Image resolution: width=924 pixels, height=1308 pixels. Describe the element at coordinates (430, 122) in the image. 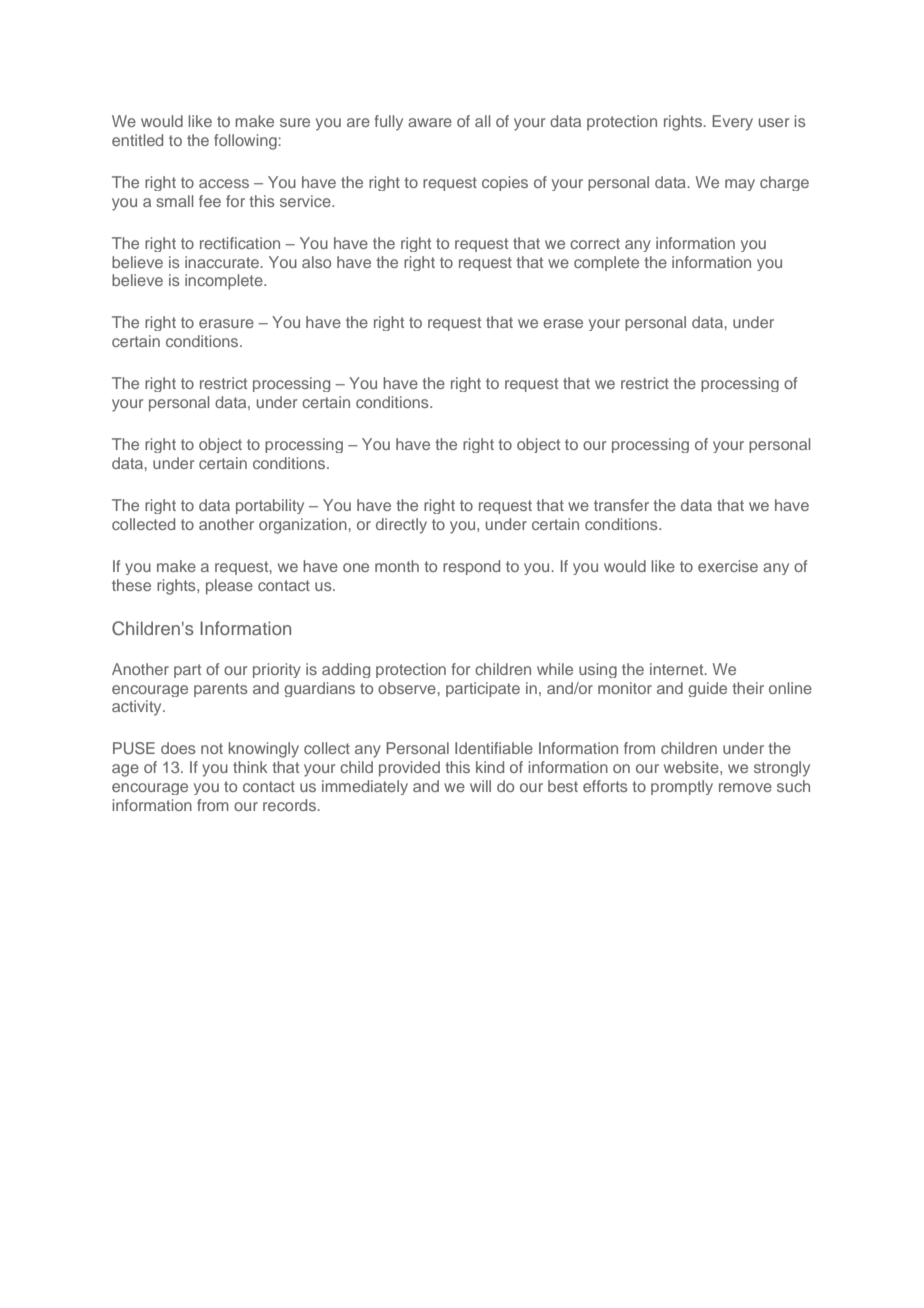

I see `aware` at that location.
